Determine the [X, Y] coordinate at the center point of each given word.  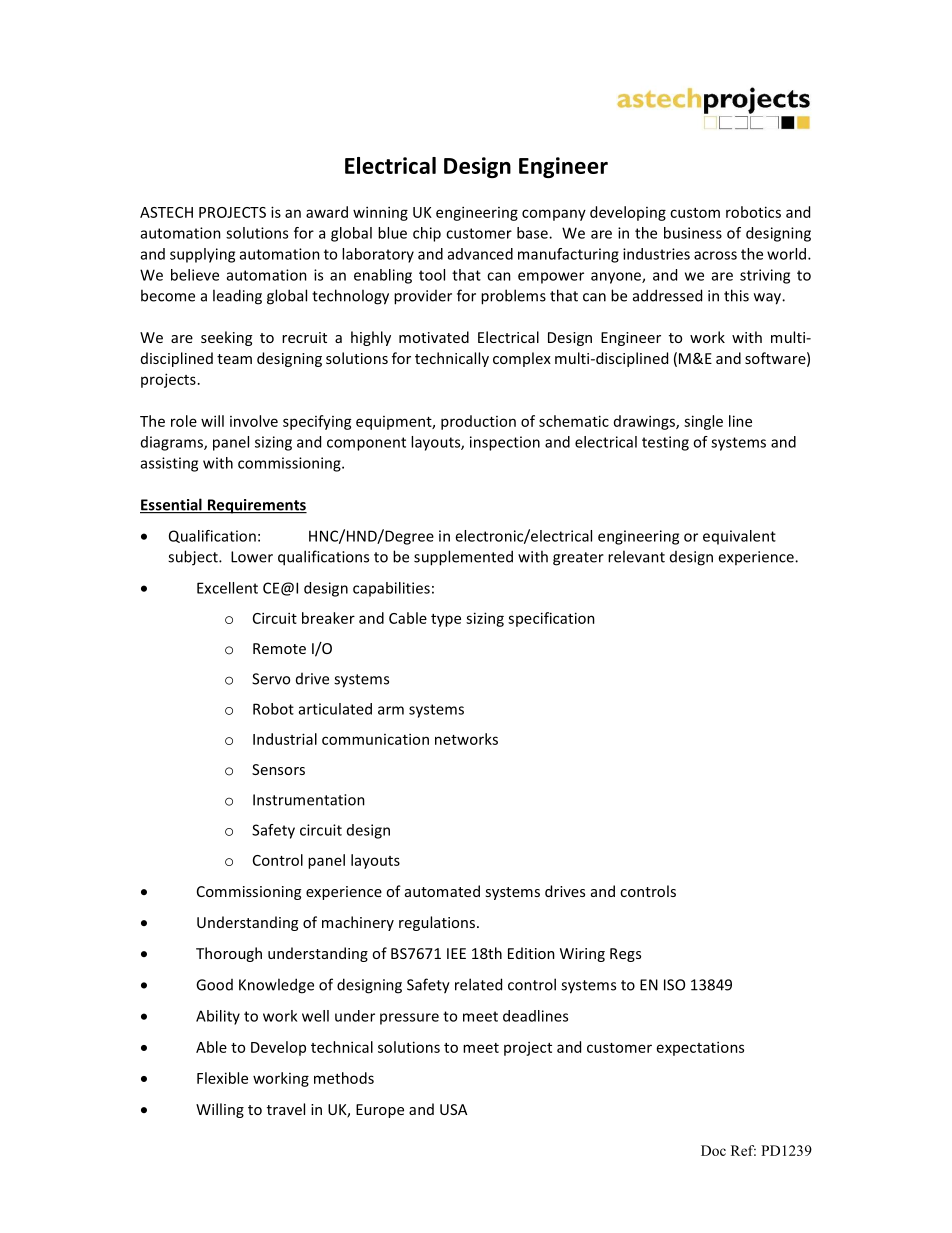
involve [254, 421]
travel [286, 1109]
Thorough [229, 954]
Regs [625, 955]
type [446, 620]
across [715, 255]
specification [551, 619]
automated [442, 891]
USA [453, 1109]
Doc [713, 1150]
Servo [271, 679]
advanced [480, 254]
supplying [202, 255]
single [703, 422]
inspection [505, 443]
